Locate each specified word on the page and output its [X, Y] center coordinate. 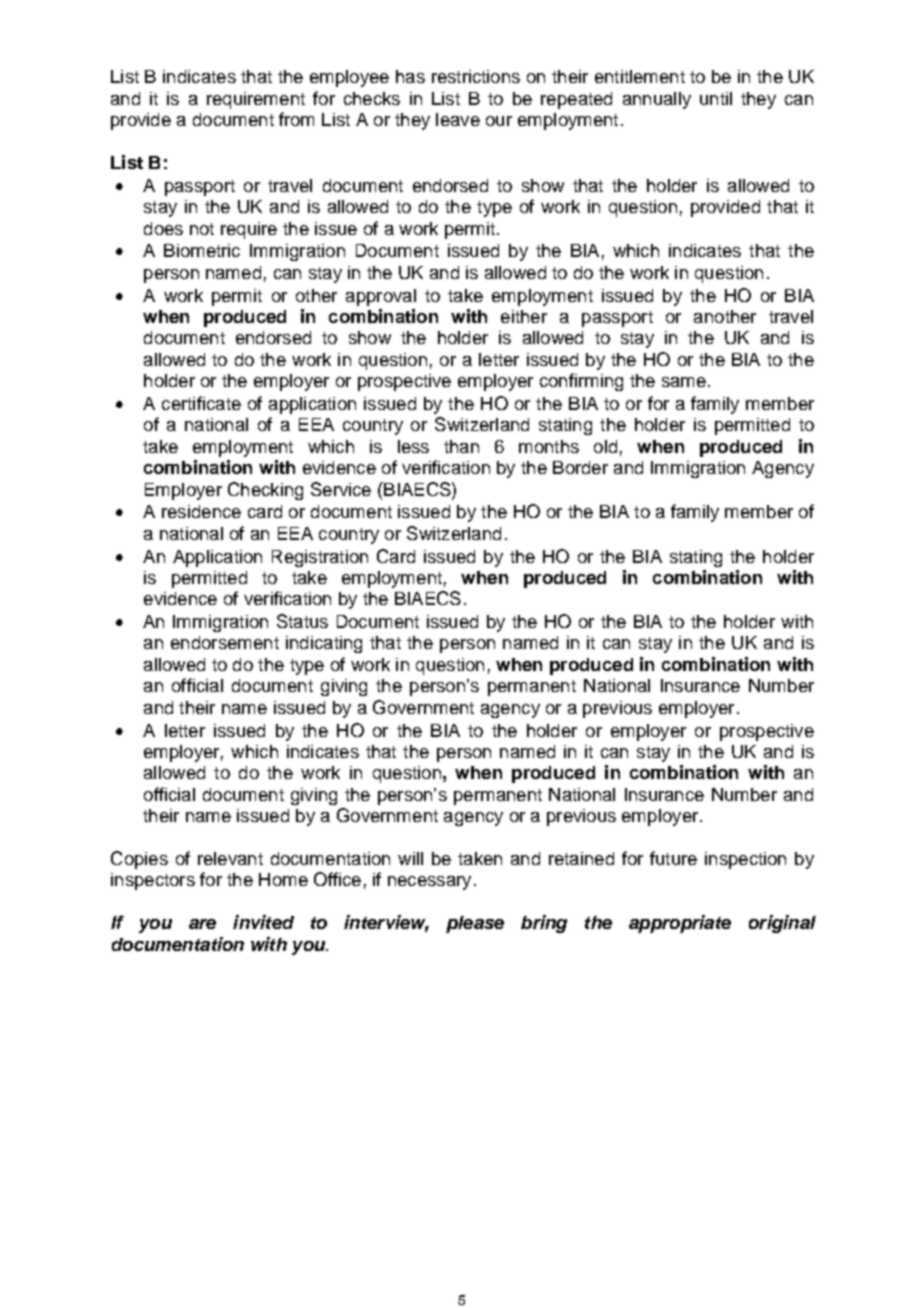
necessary [429, 883]
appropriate [680, 924]
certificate [201, 403]
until [716, 98]
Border [580, 467]
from [296, 119]
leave [458, 119]
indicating [324, 644]
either [524, 316]
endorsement [225, 642]
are [202, 924]
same [684, 382]
